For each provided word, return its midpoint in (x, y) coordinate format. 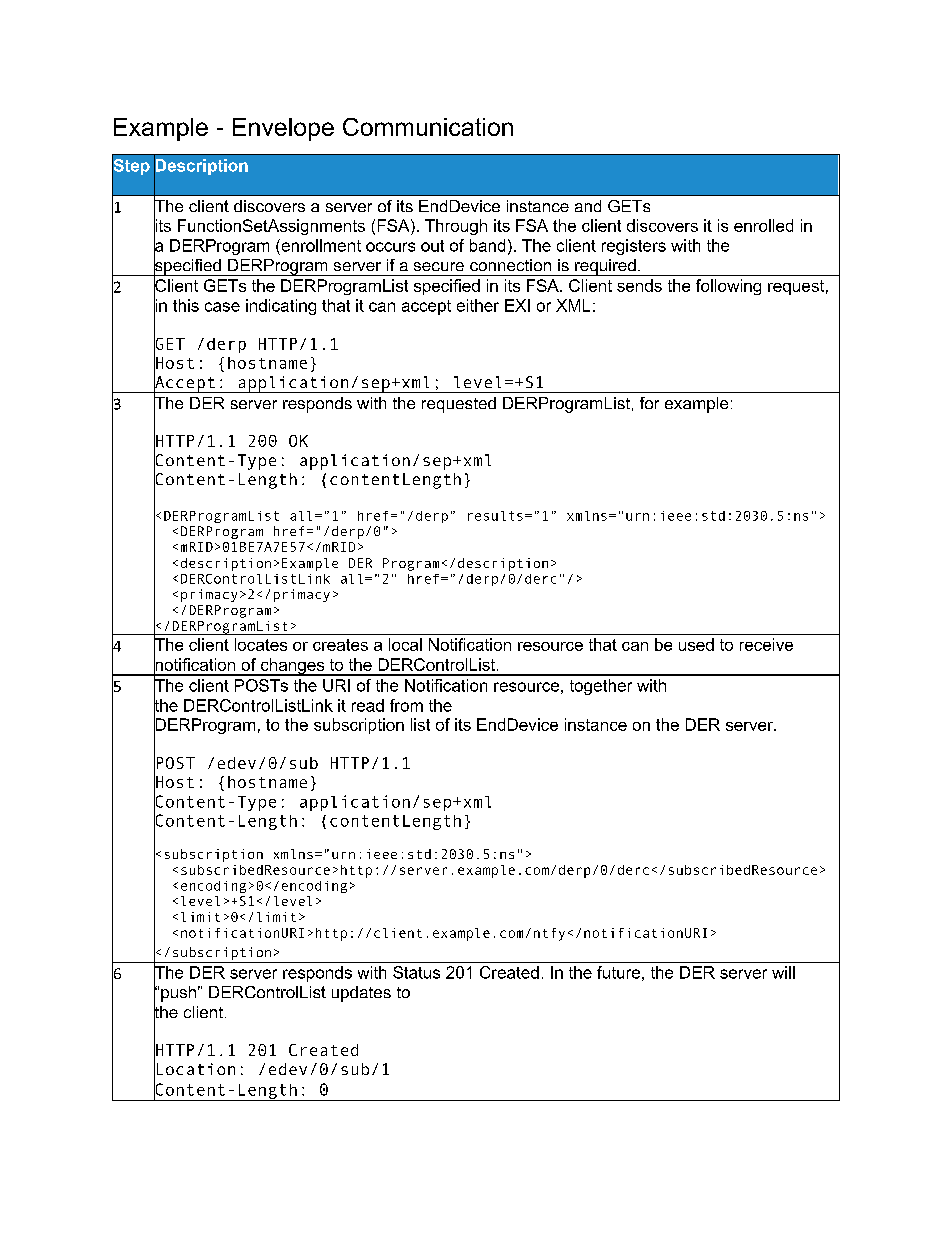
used (696, 644)
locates (261, 644)
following (728, 287)
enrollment (320, 245)
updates (361, 994)
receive (766, 644)
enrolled (763, 225)
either (478, 305)
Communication (428, 127)
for (649, 403)
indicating (281, 307)
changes (292, 667)
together (601, 687)
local (405, 644)
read (368, 705)
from (406, 705)
